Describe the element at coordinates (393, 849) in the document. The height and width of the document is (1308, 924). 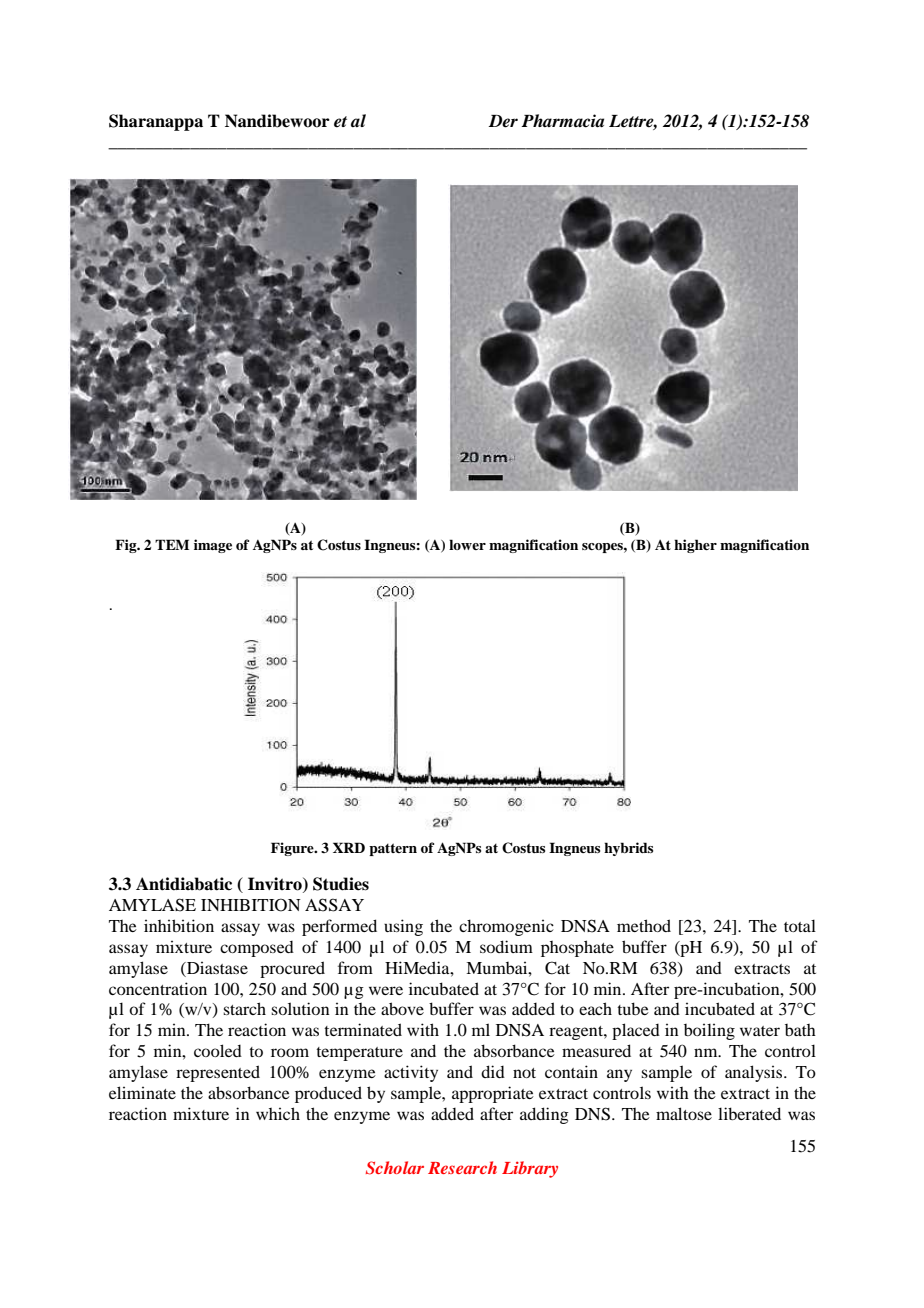
I see `pattern` at that location.
